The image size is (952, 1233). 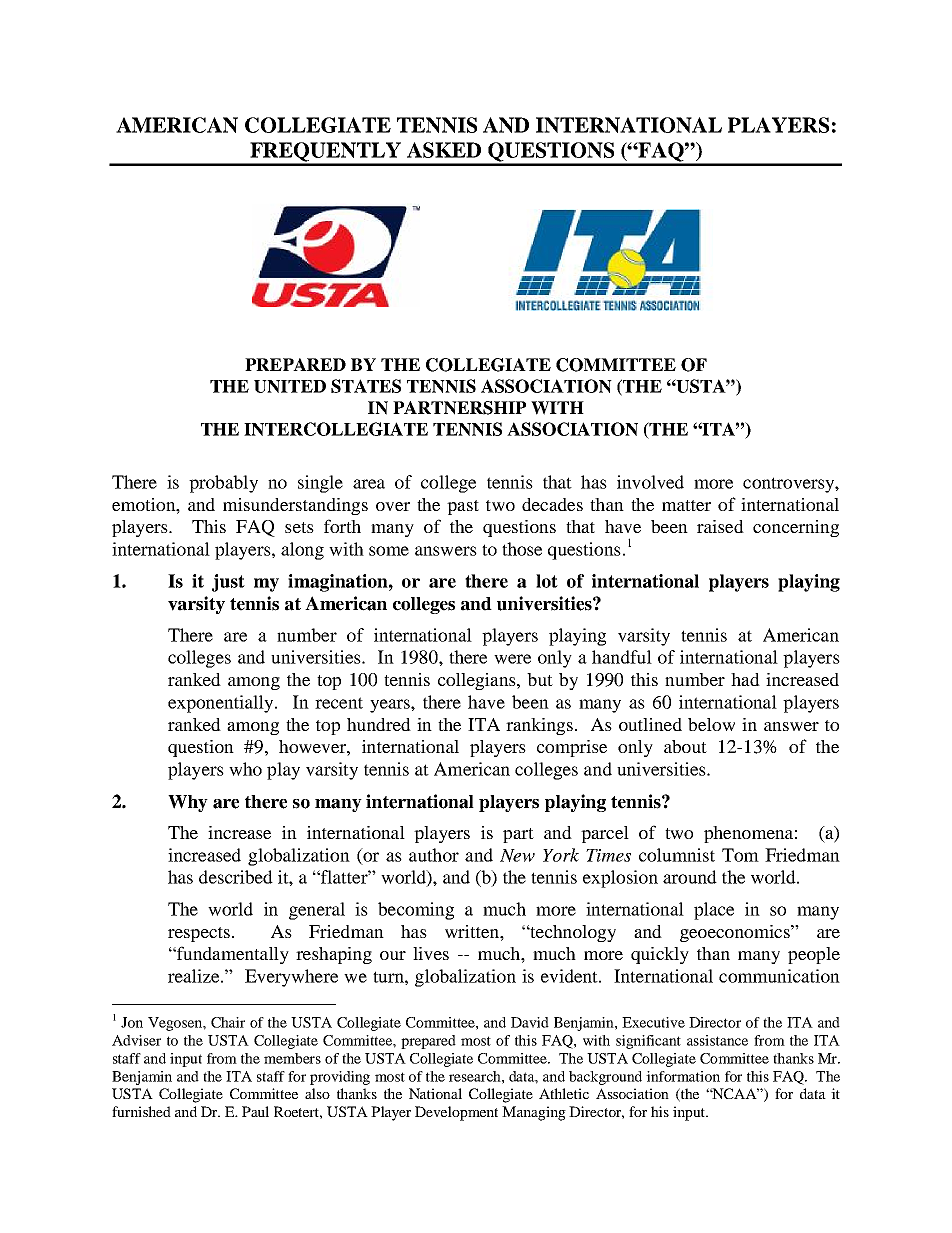 What do you see at coordinates (366, 386) in the screenshot?
I see `STATES` at bounding box center [366, 386].
